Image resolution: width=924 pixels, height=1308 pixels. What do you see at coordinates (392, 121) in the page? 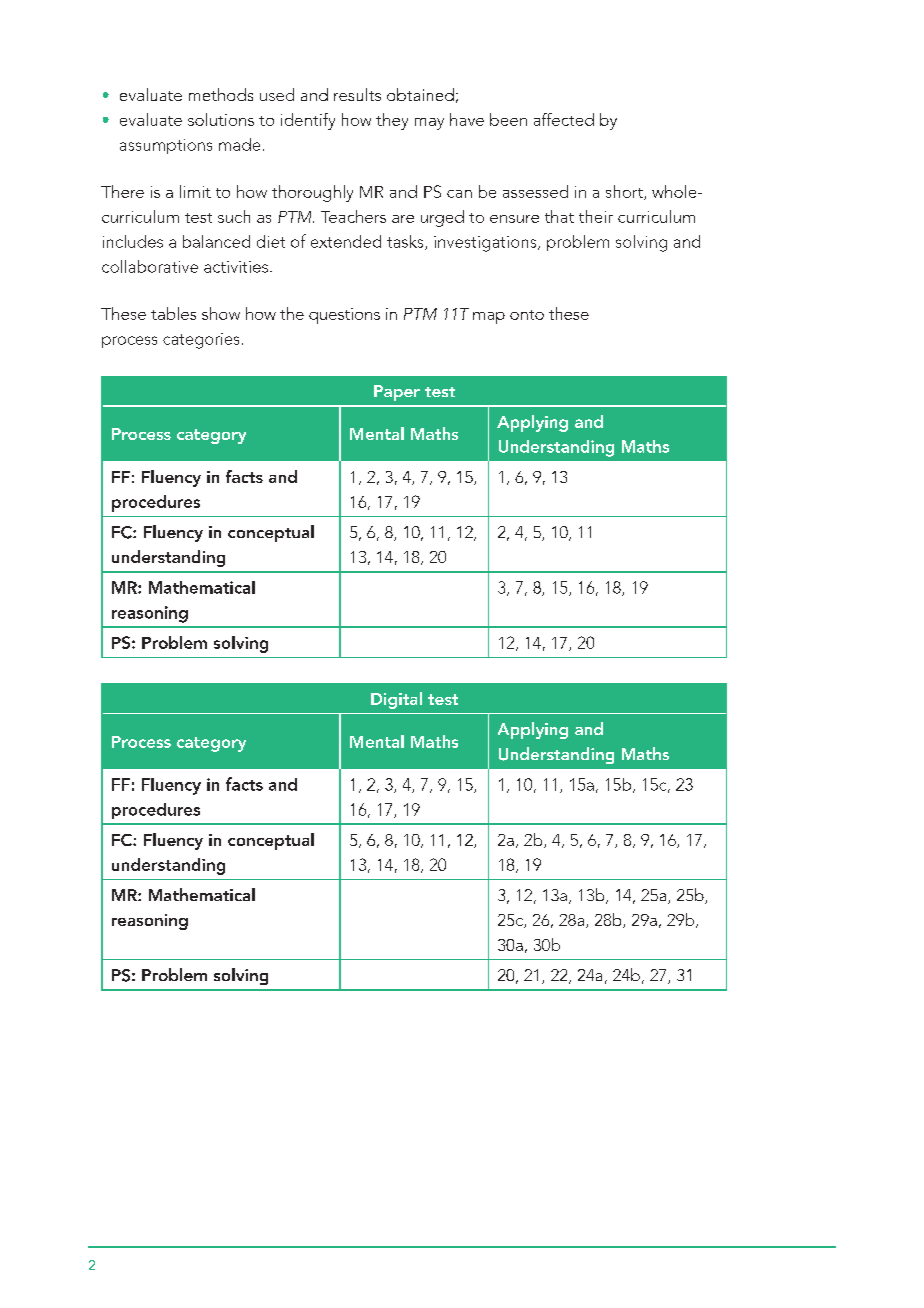
I see `they` at bounding box center [392, 121].
